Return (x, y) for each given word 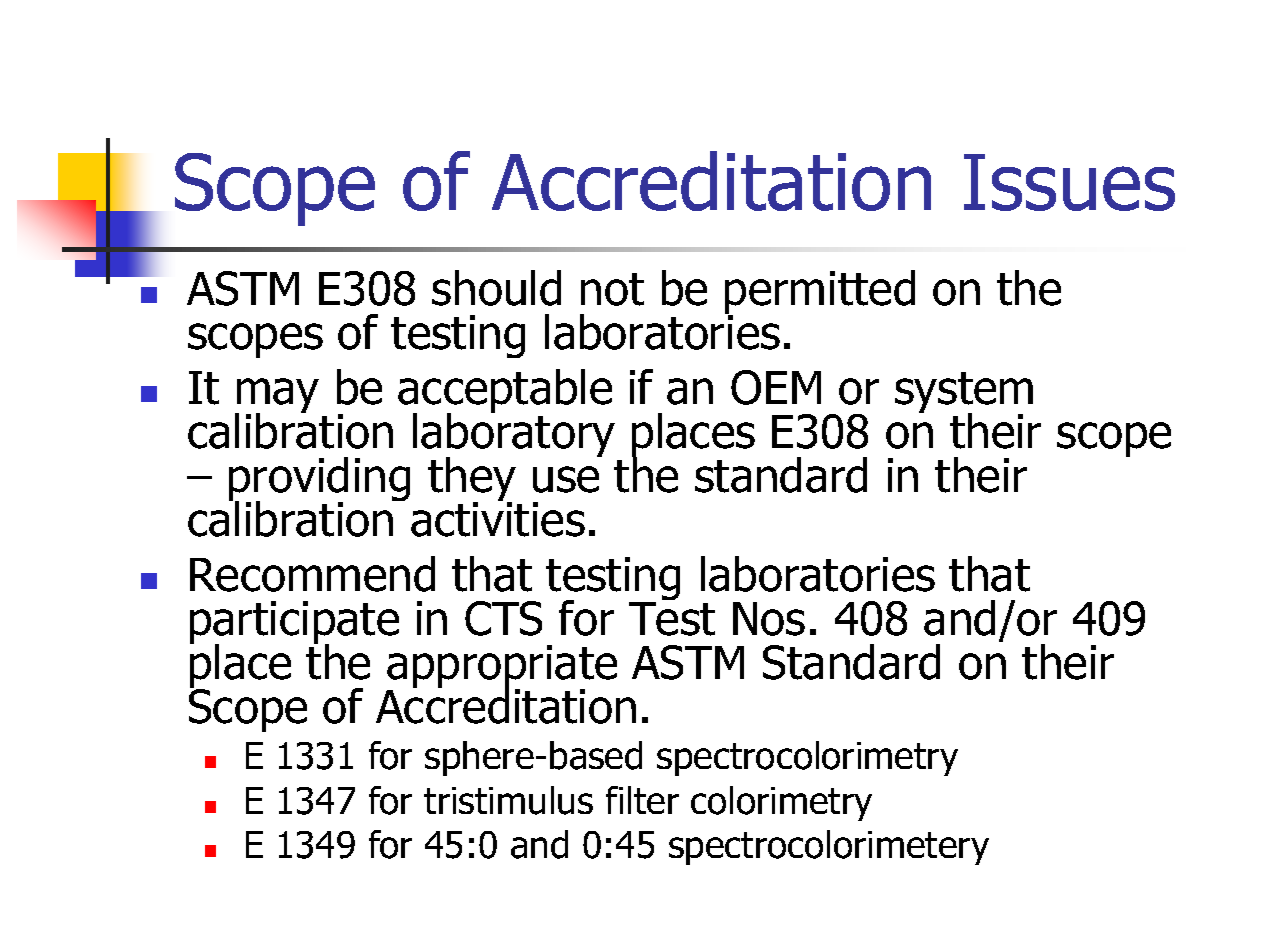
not (612, 289)
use (566, 479)
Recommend (312, 574)
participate (294, 624)
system (964, 394)
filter (642, 800)
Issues (1069, 182)
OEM (776, 387)
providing (319, 481)
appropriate (502, 668)
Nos (769, 619)
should (496, 288)
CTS (503, 618)
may (277, 397)
